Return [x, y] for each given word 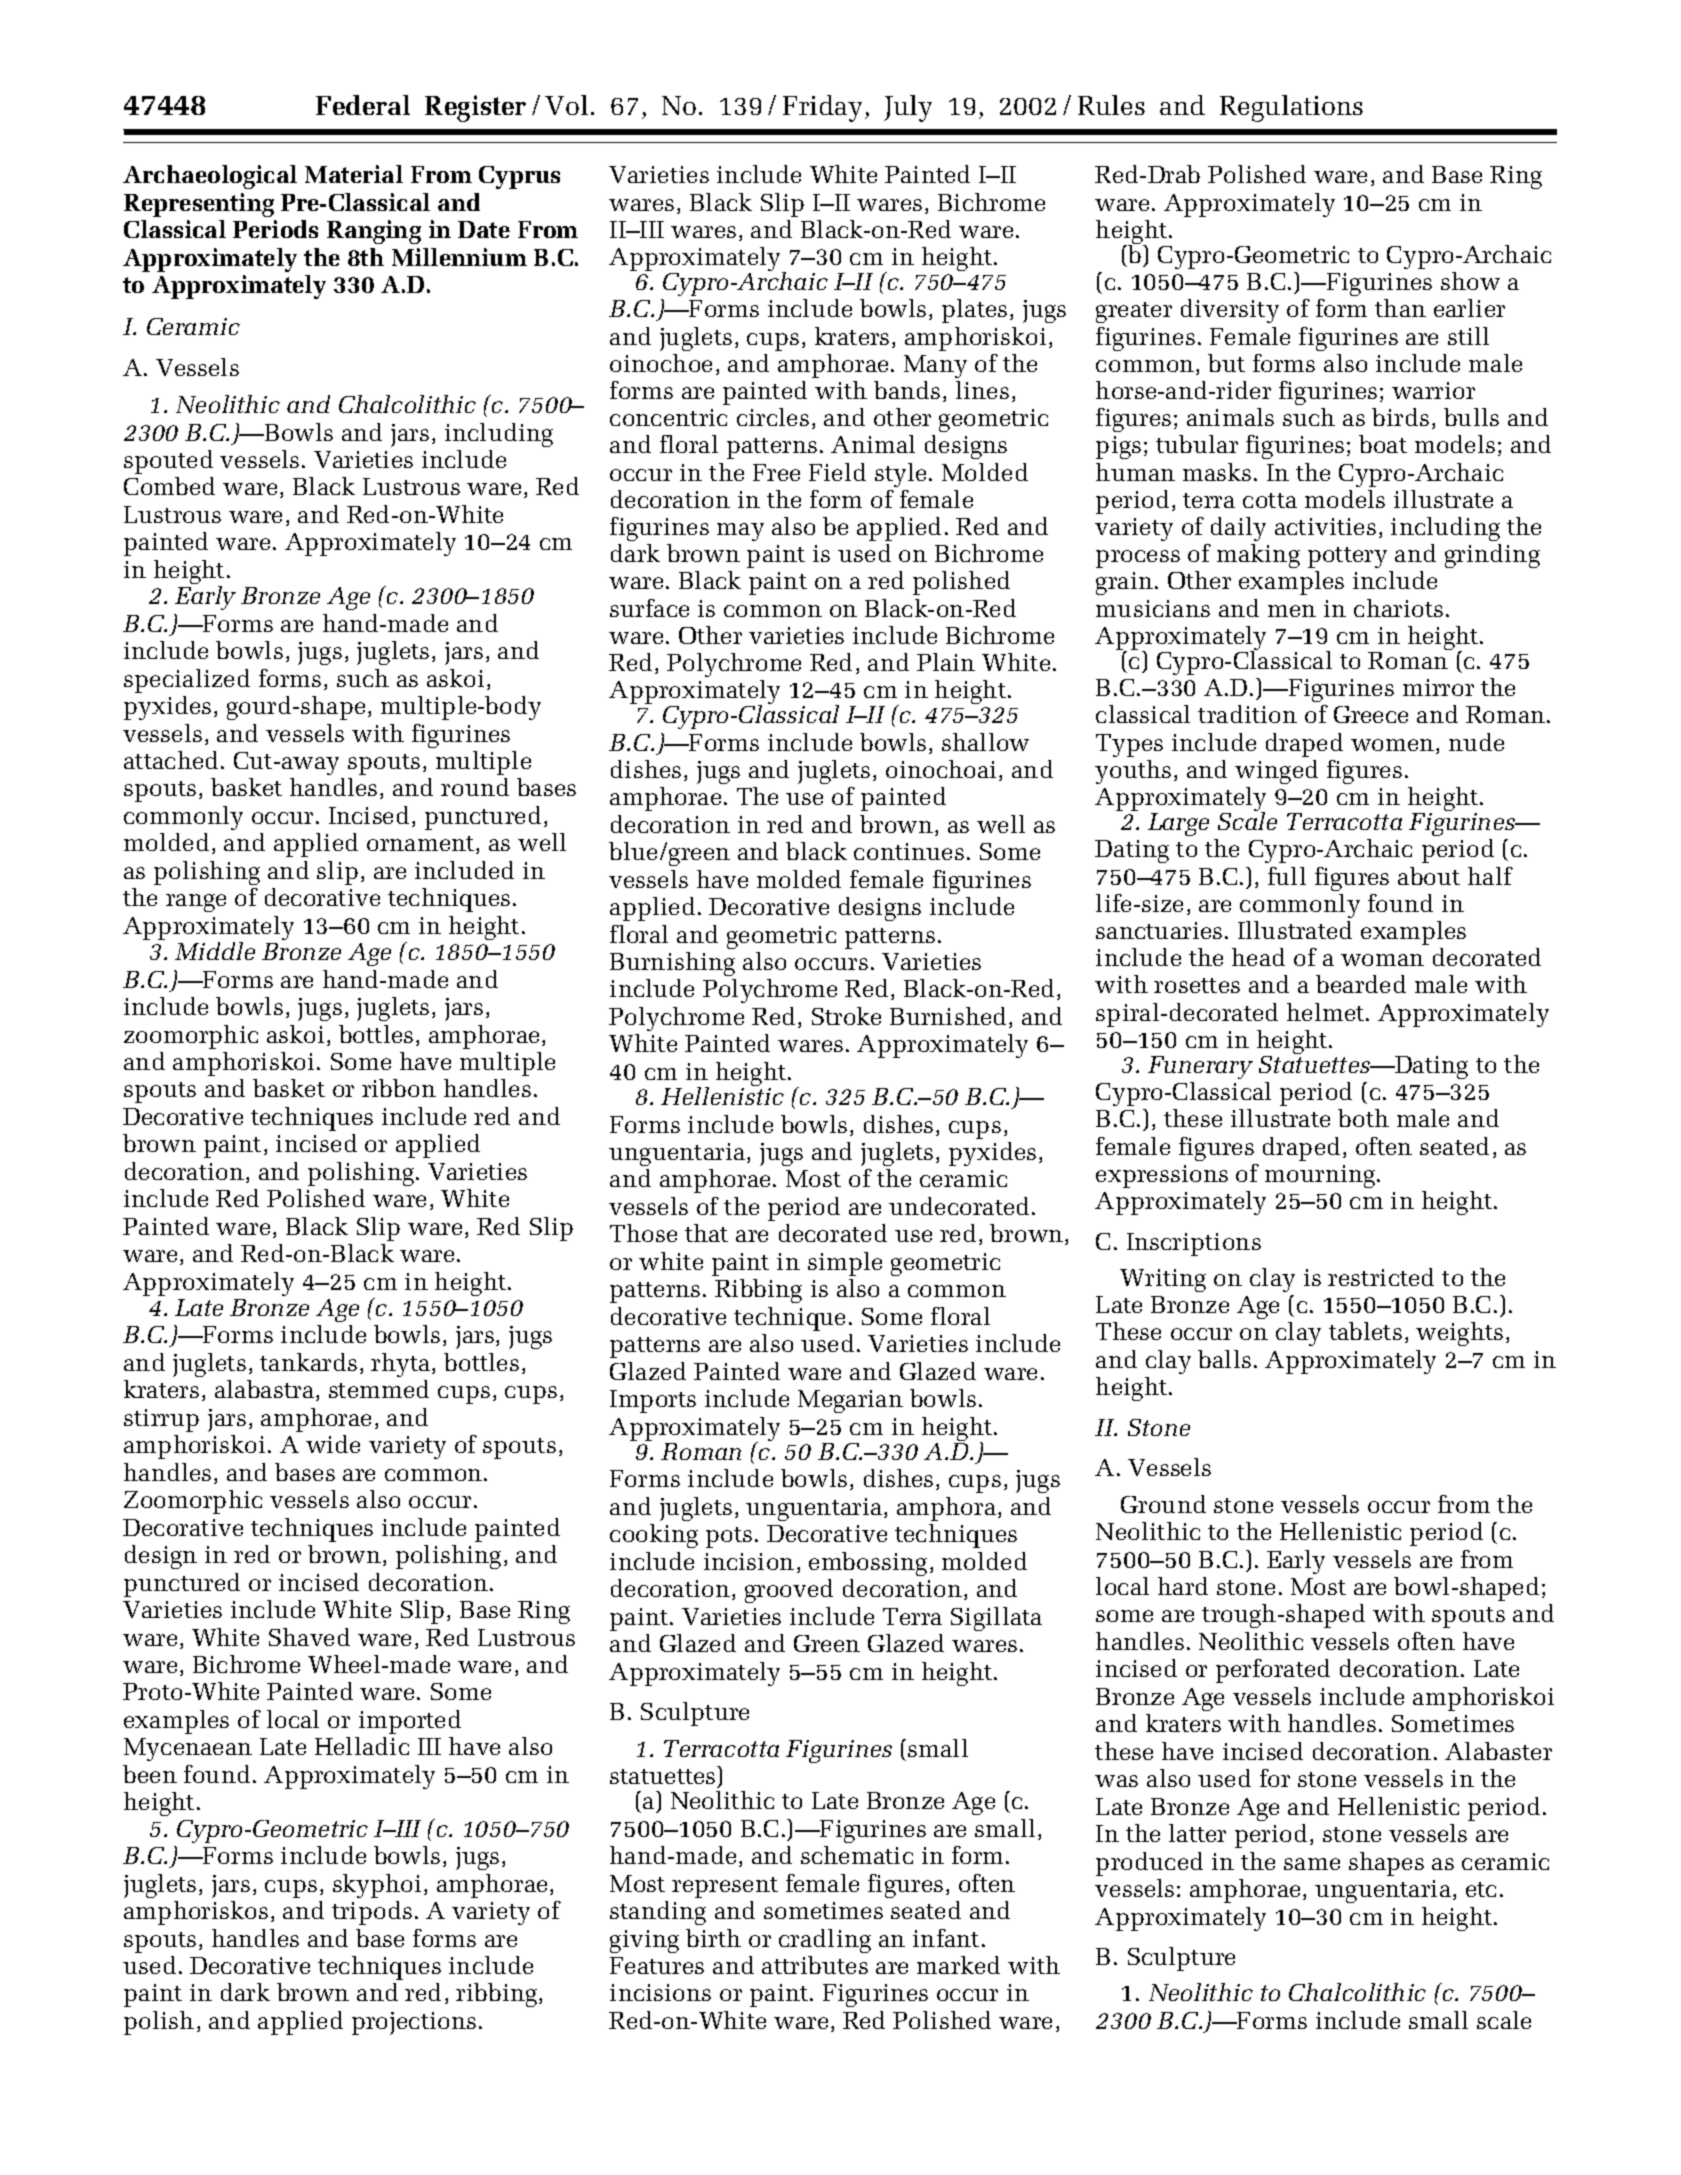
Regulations [1291, 108]
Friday [822, 108]
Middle [215, 951]
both [1363, 1118]
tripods [372, 1913]
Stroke [846, 1016]
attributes [815, 1965]
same [1312, 1864]
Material [354, 174]
